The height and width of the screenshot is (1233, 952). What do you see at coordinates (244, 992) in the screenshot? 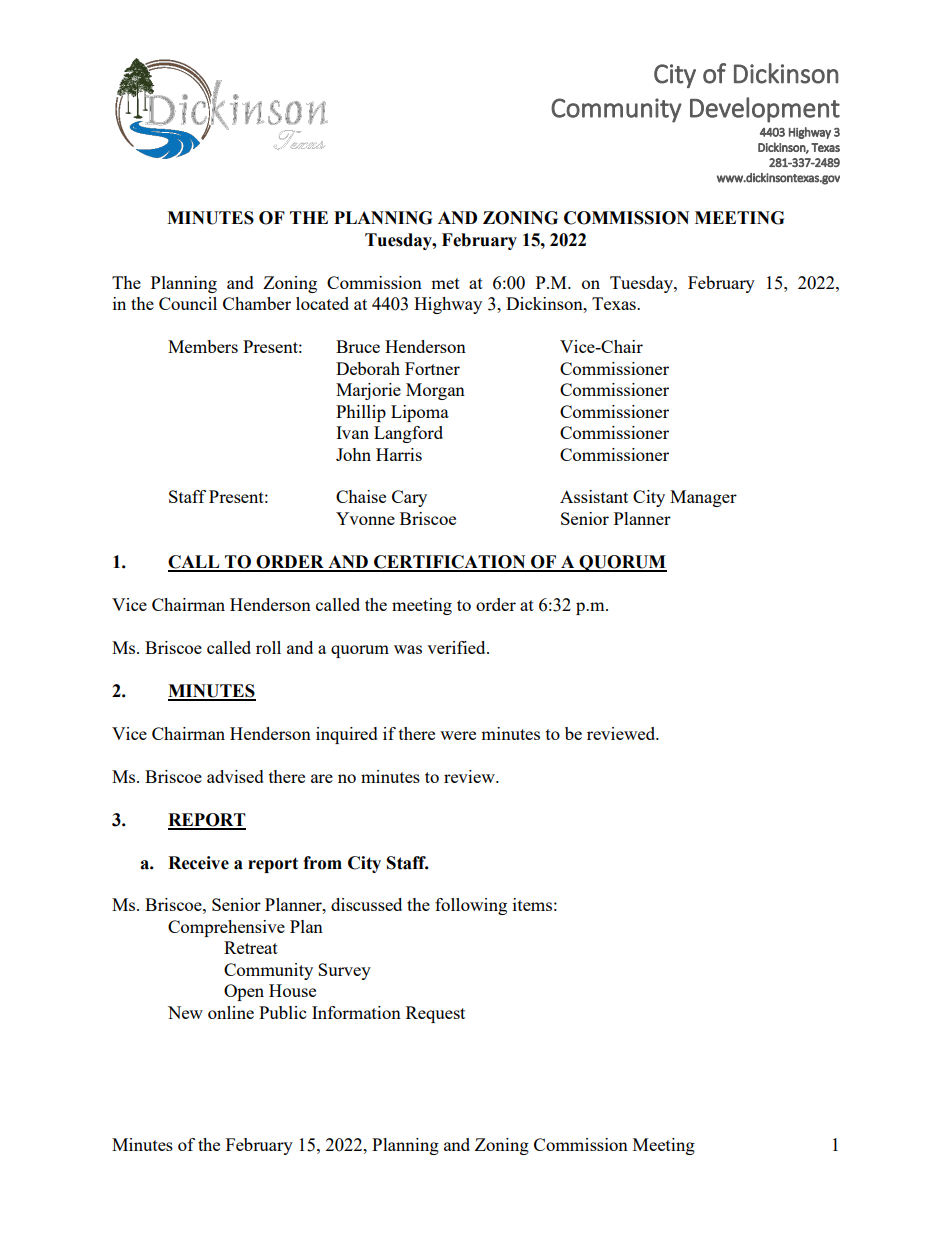
I see `Open` at bounding box center [244, 992].
